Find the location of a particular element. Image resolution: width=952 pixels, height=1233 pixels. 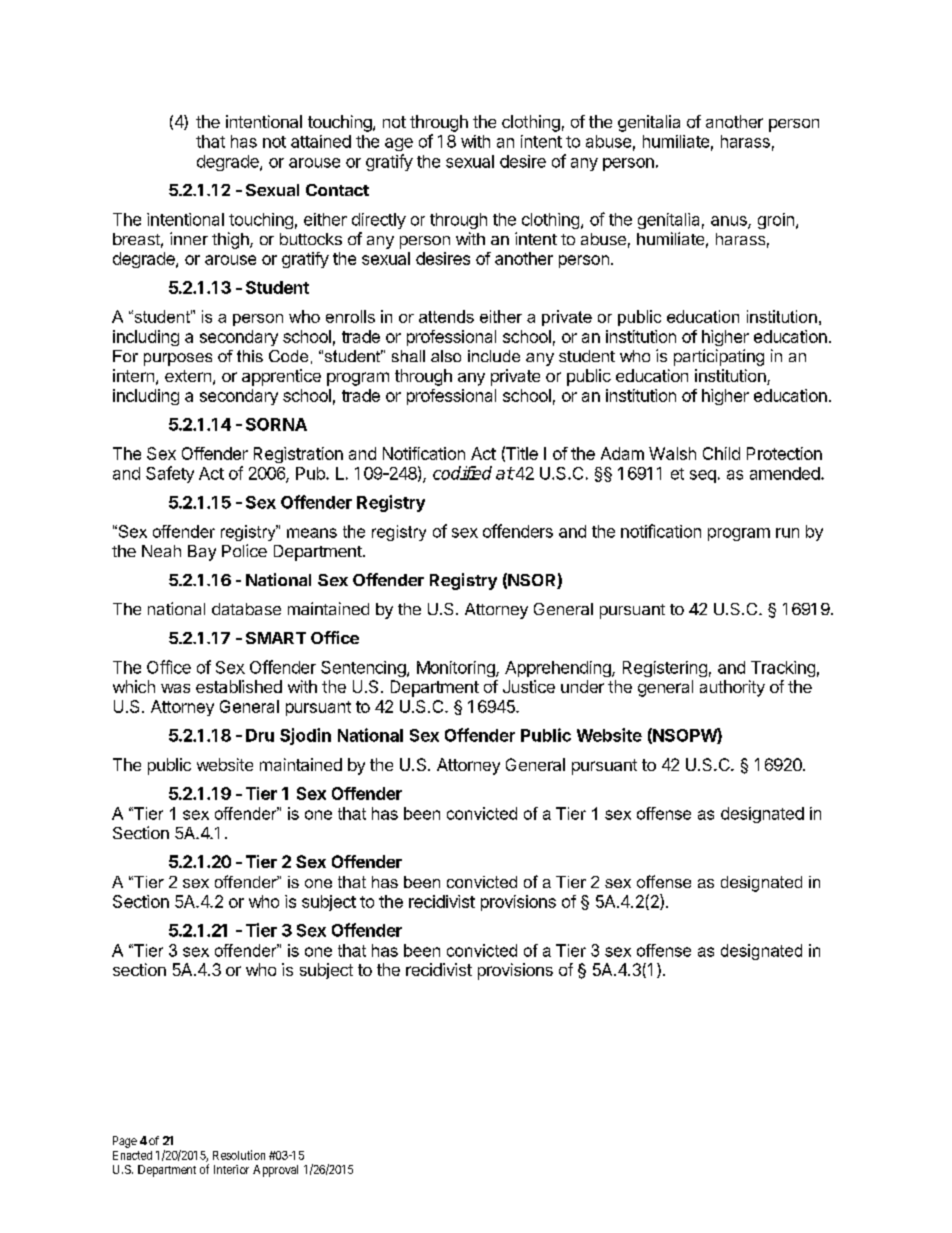

Dru is located at coordinates (260, 735).
